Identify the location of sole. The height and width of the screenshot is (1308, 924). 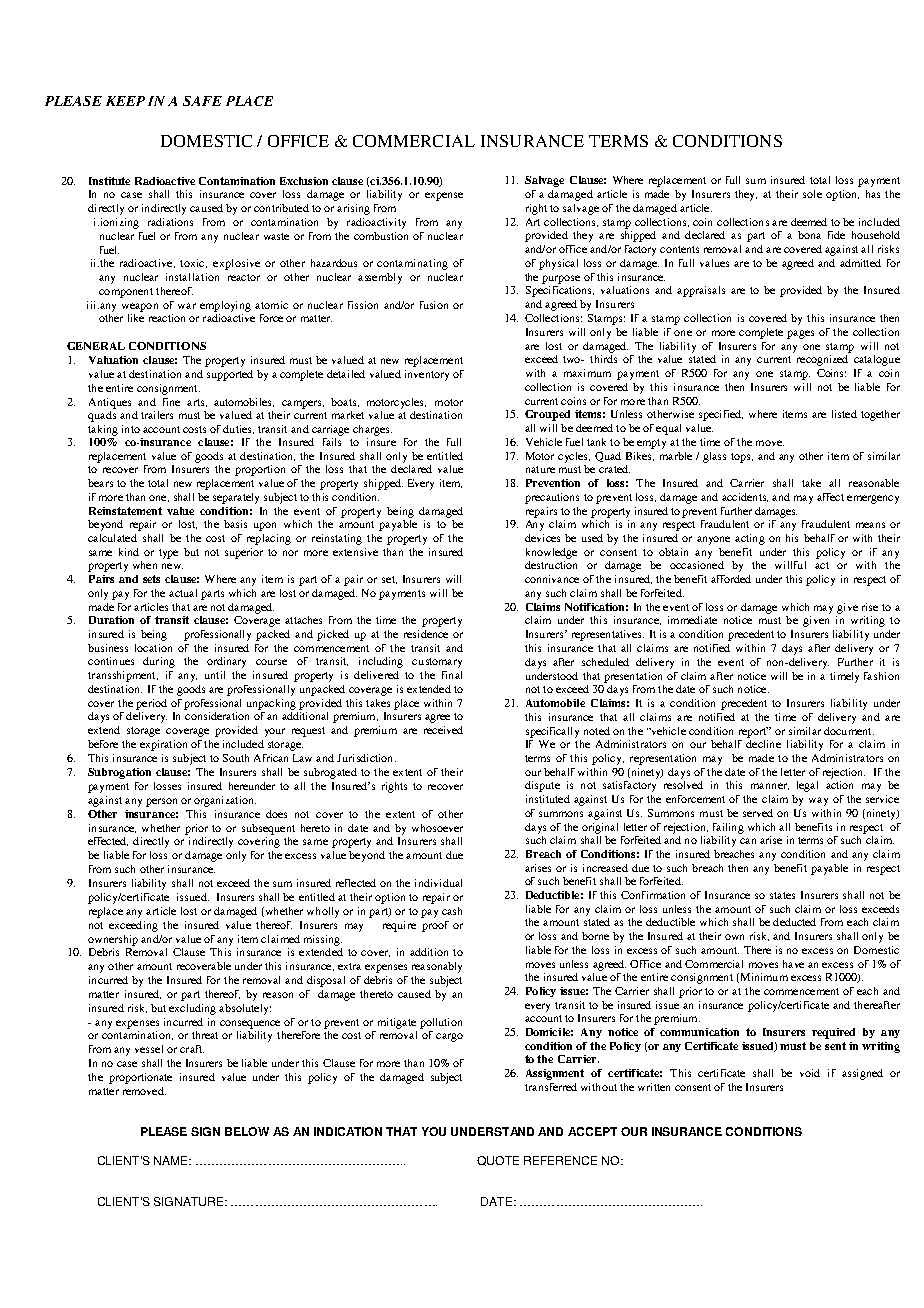
(812, 194).
